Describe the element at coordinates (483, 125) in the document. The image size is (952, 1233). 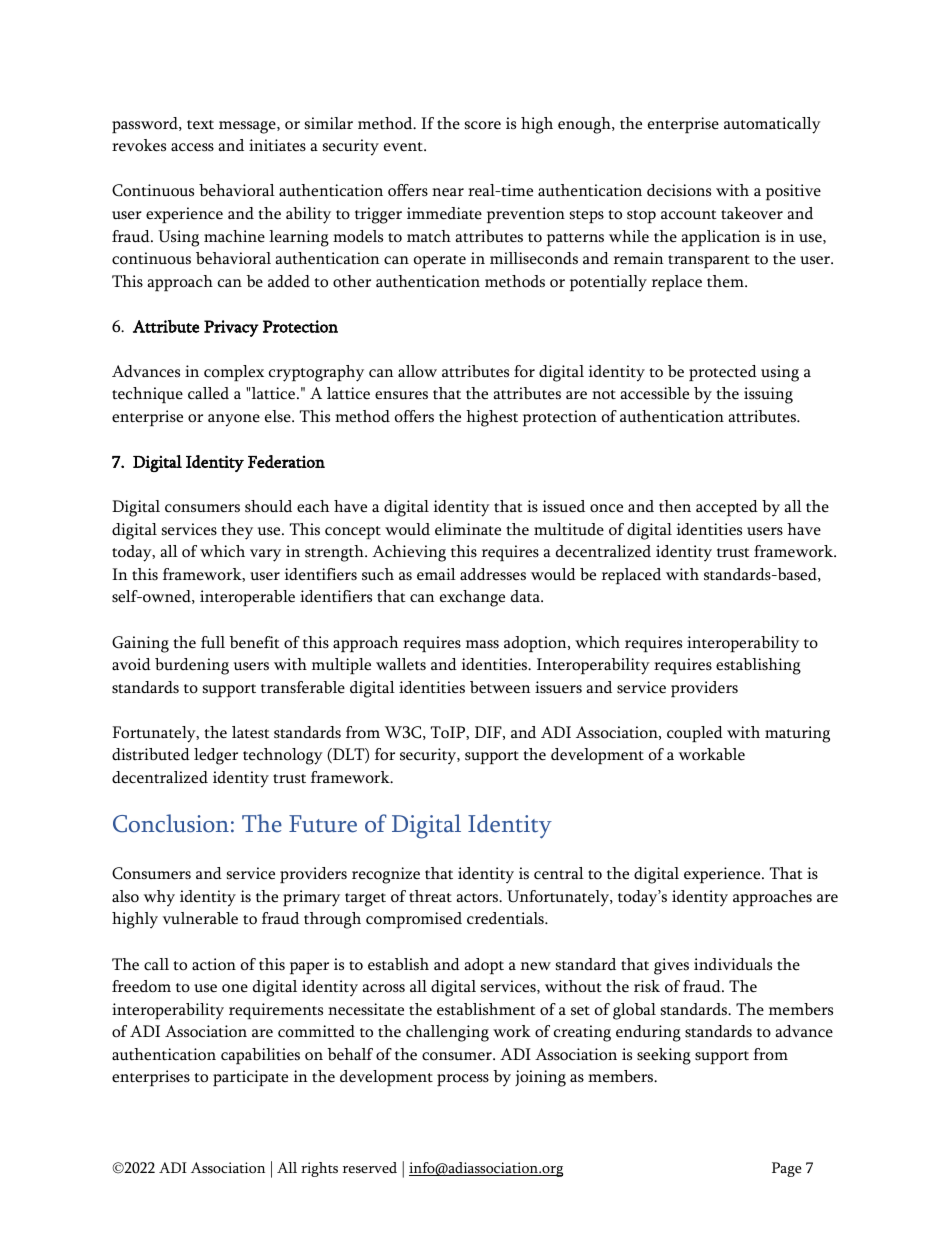
I see `score` at that location.
